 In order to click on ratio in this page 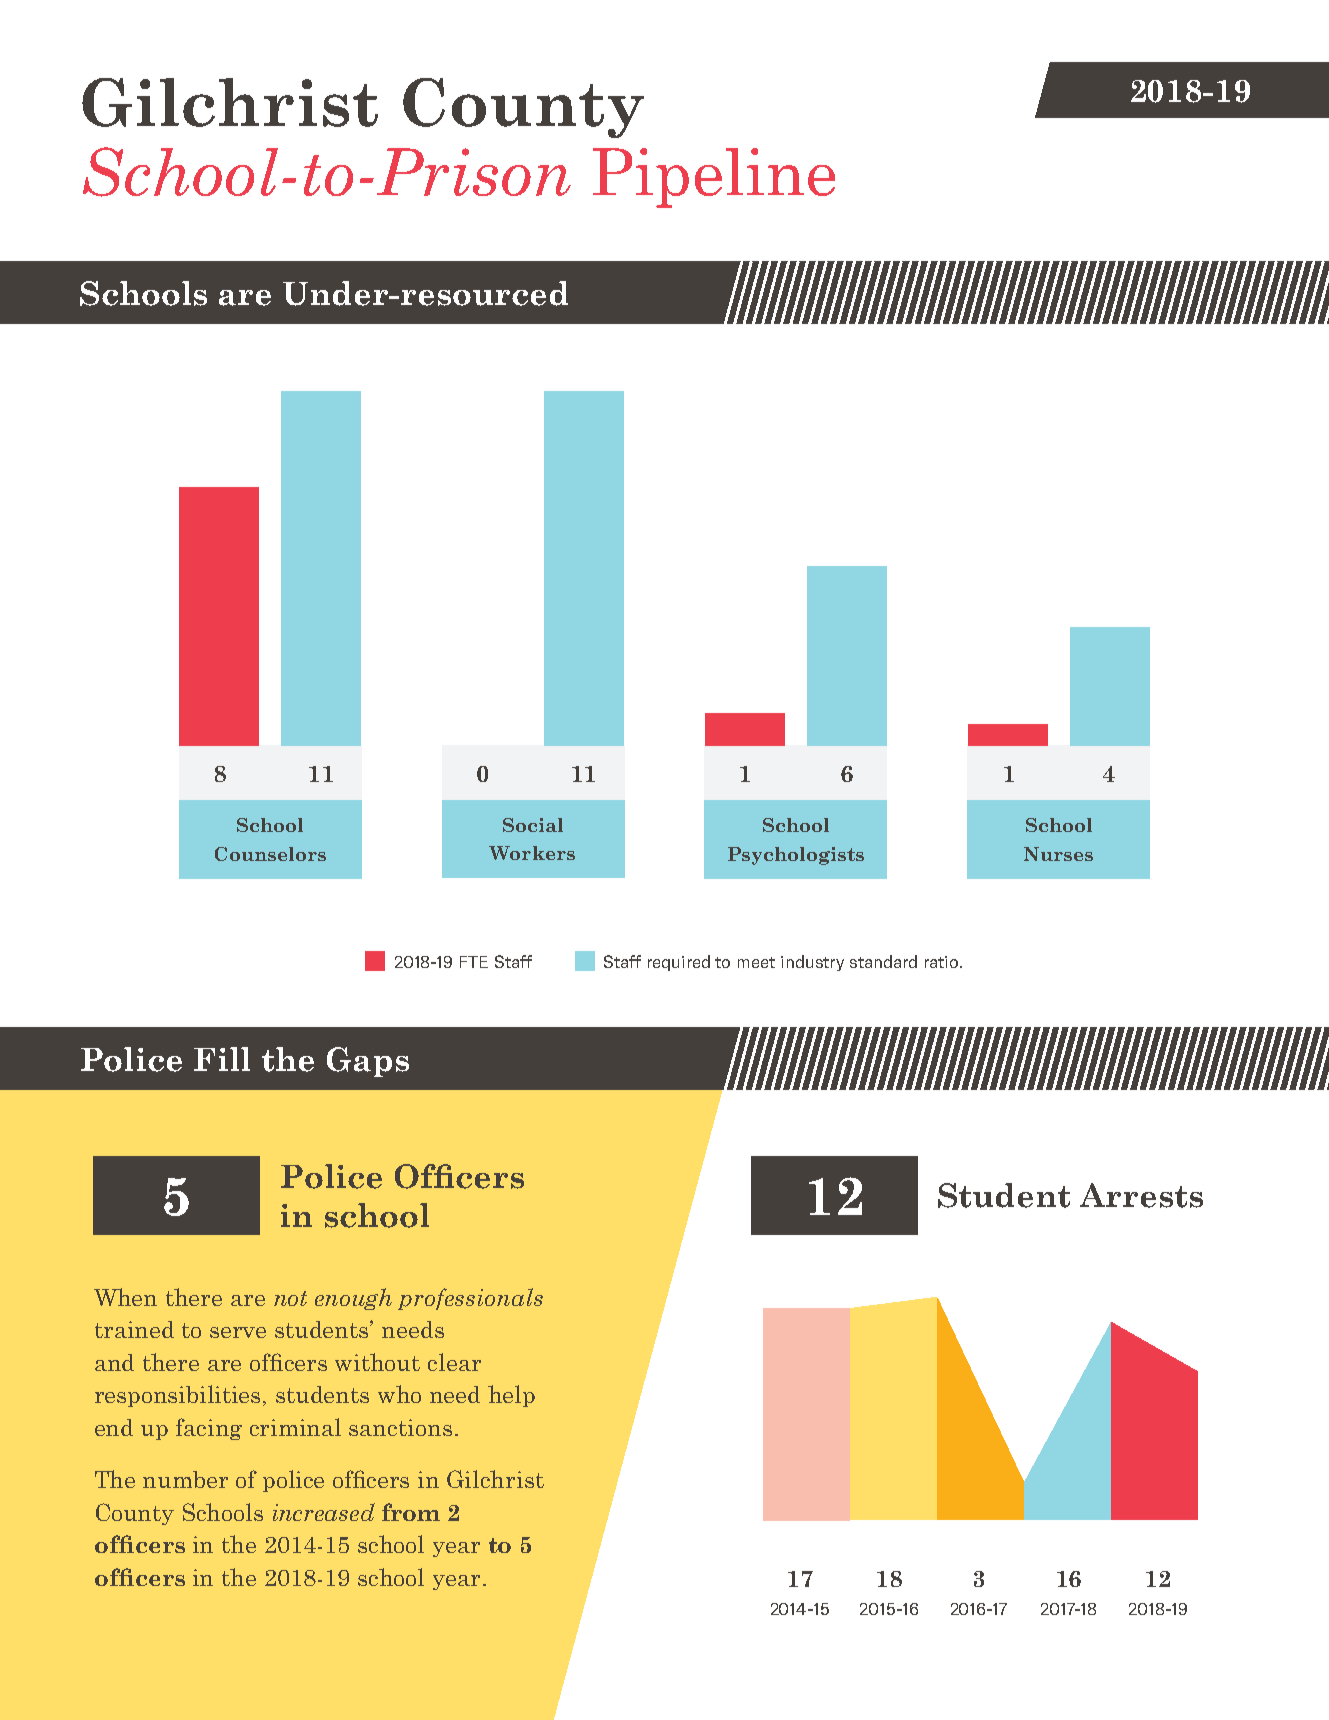, I will do `click(943, 962)`.
